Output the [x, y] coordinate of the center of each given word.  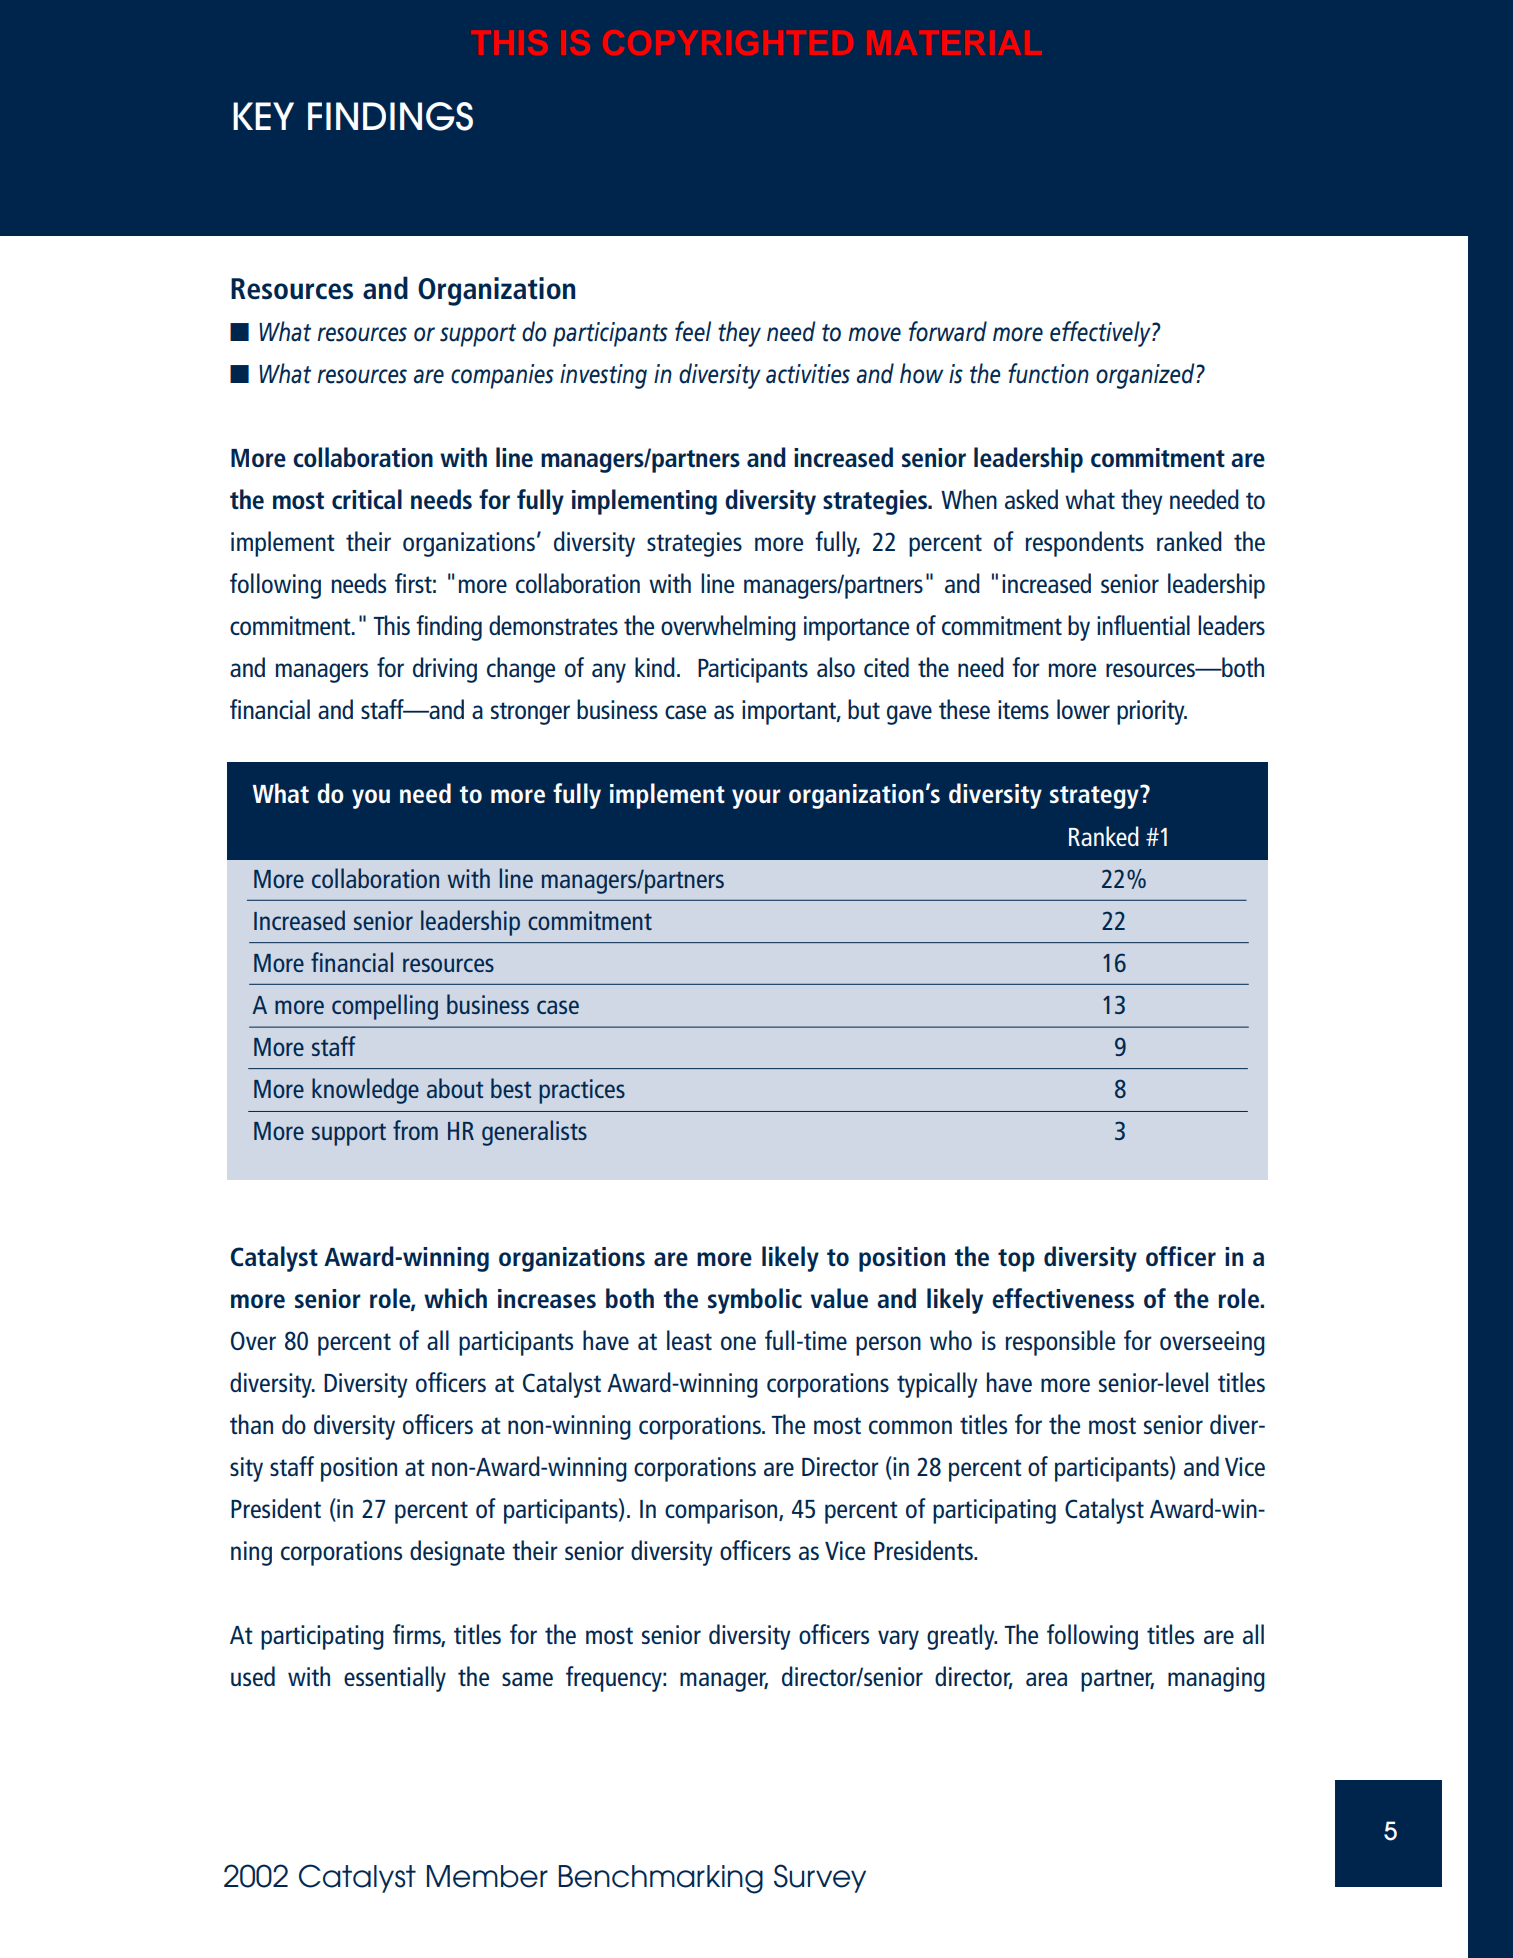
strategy [1095, 797]
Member [487, 1876]
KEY [263, 116]
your [756, 799]
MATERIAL [956, 42]
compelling [385, 1007]
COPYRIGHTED [730, 42]
